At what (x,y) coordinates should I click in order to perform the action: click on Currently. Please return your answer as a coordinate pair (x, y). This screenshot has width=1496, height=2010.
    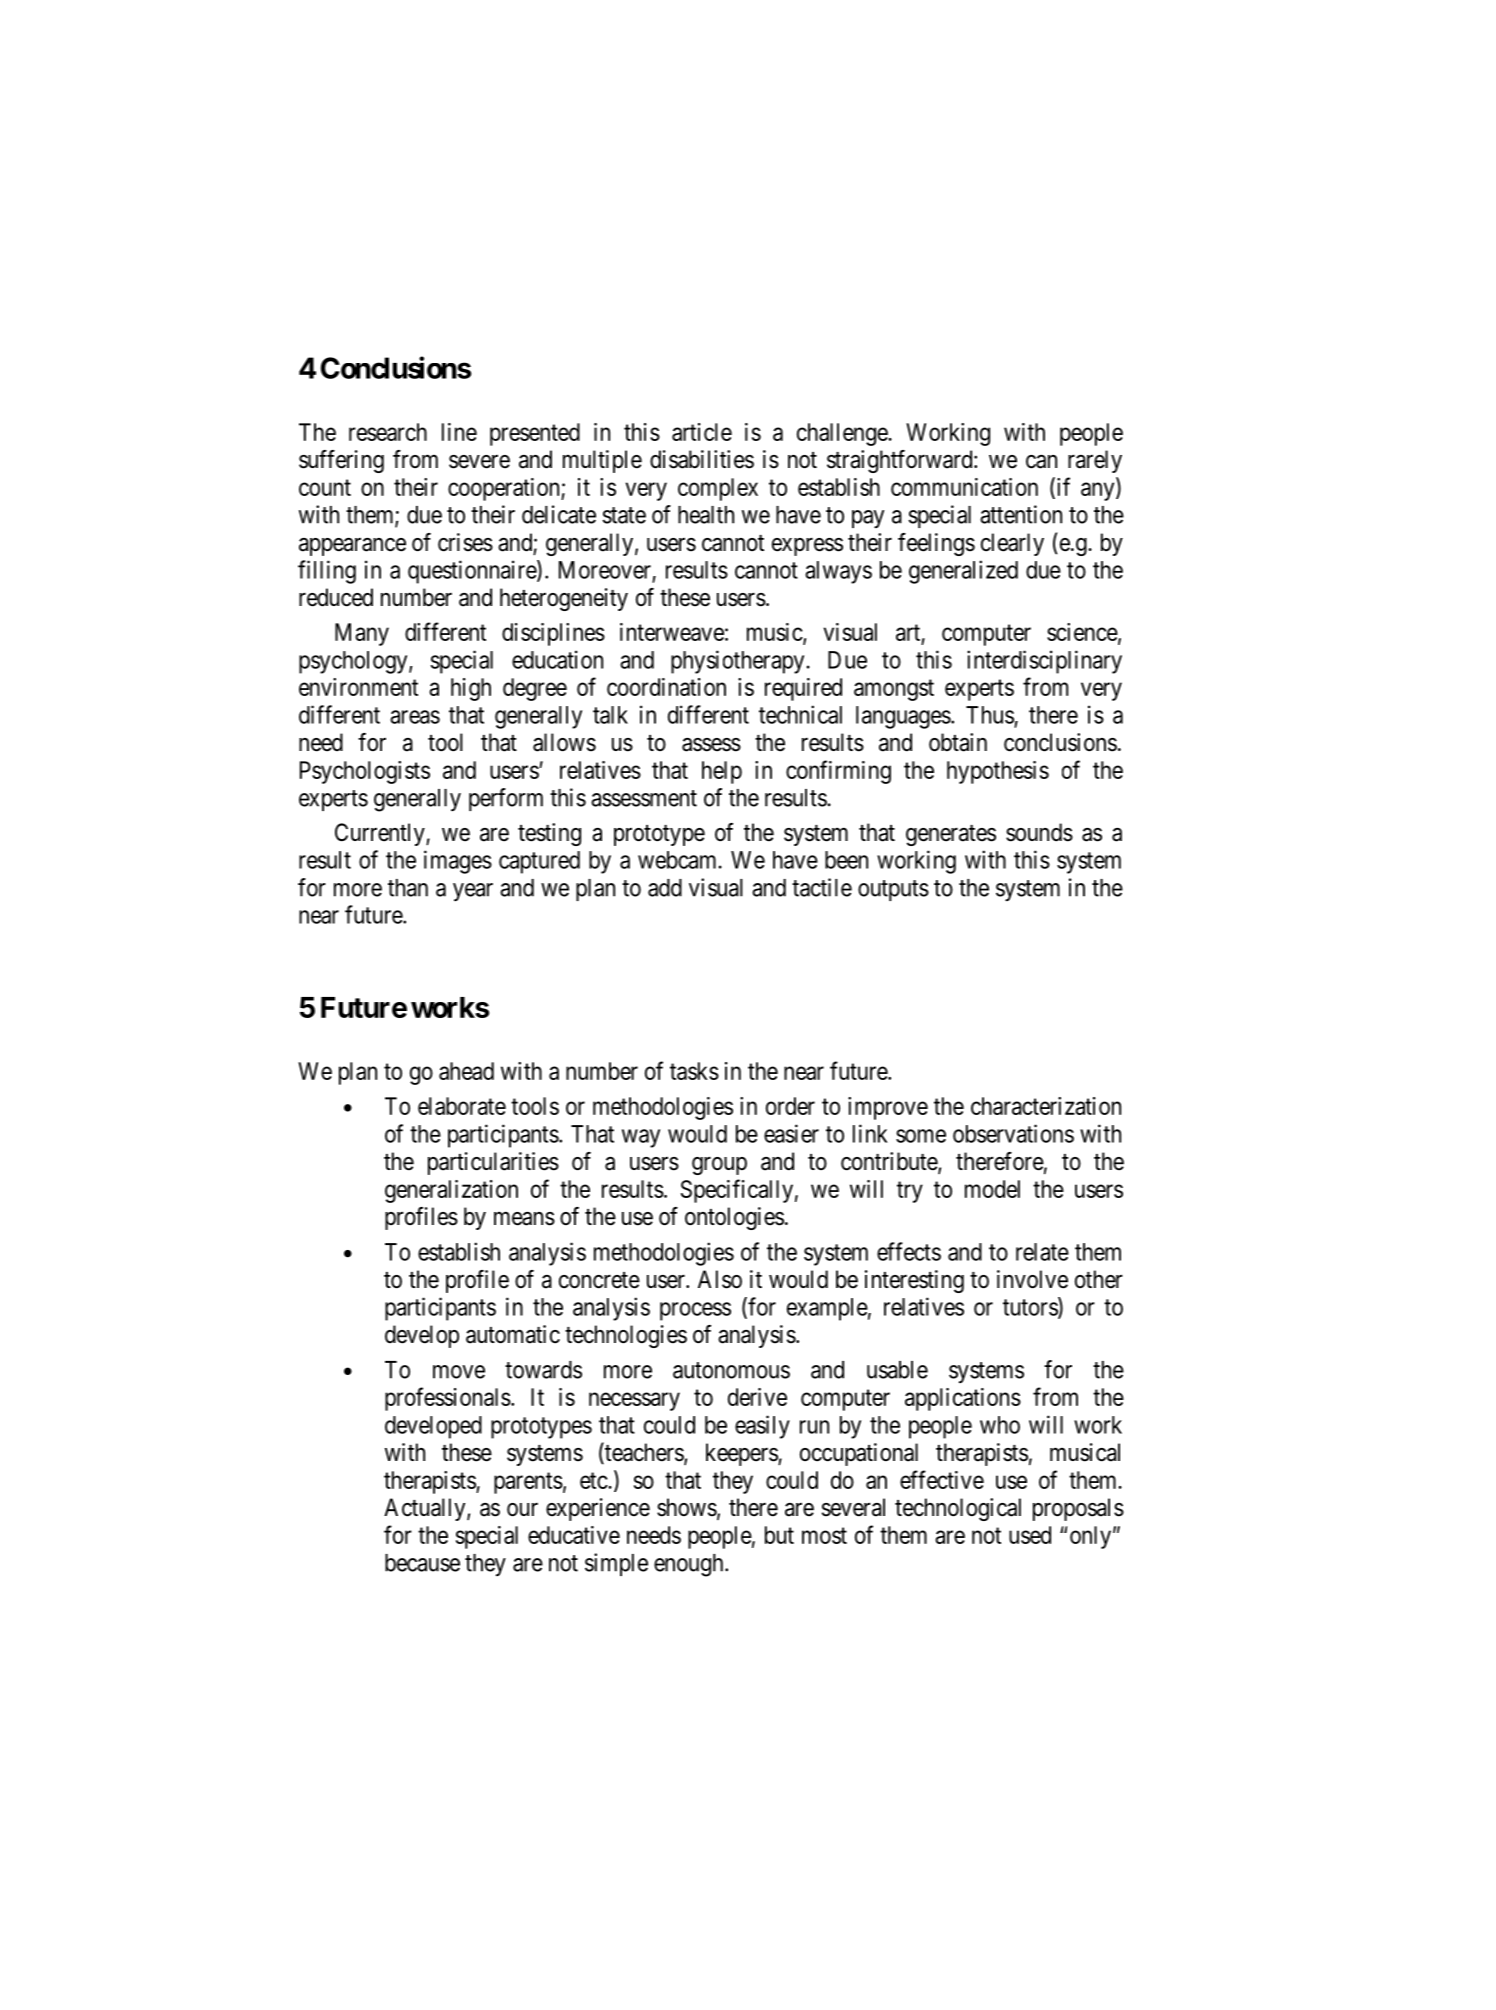
    Looking at the image, I should click on (381, 834).
